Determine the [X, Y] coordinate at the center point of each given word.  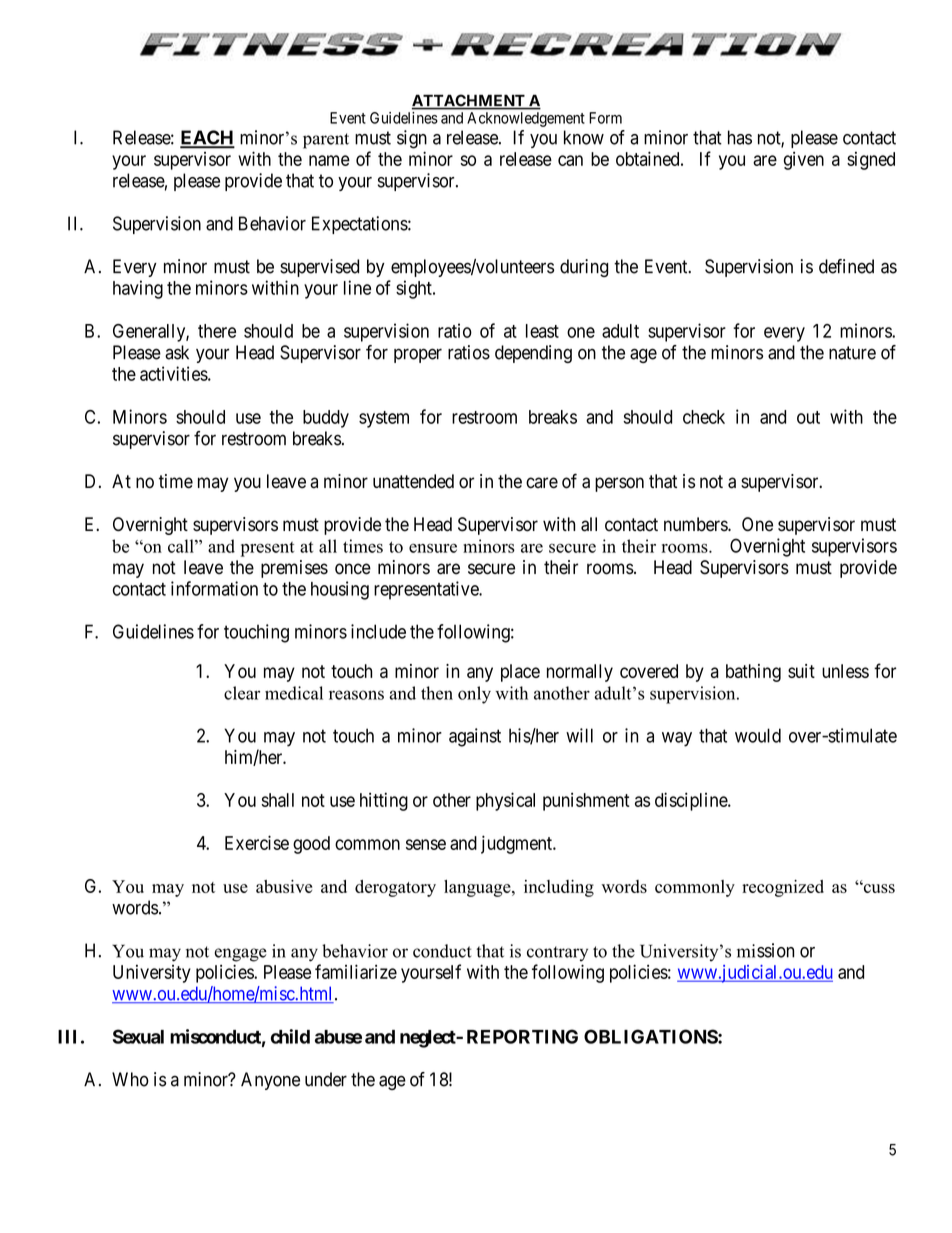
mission [765, 950]
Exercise [257, 842]
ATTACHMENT [469, 101]
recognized [783, 888]
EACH [207, 138]
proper [418, 355]
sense [426, 844]
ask [177, 352]
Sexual [138, 1036]
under [326, 1079]
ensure [433, 548]
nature [852, 353]
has [740, 137]
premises [294, 569]
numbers [696, 524]
